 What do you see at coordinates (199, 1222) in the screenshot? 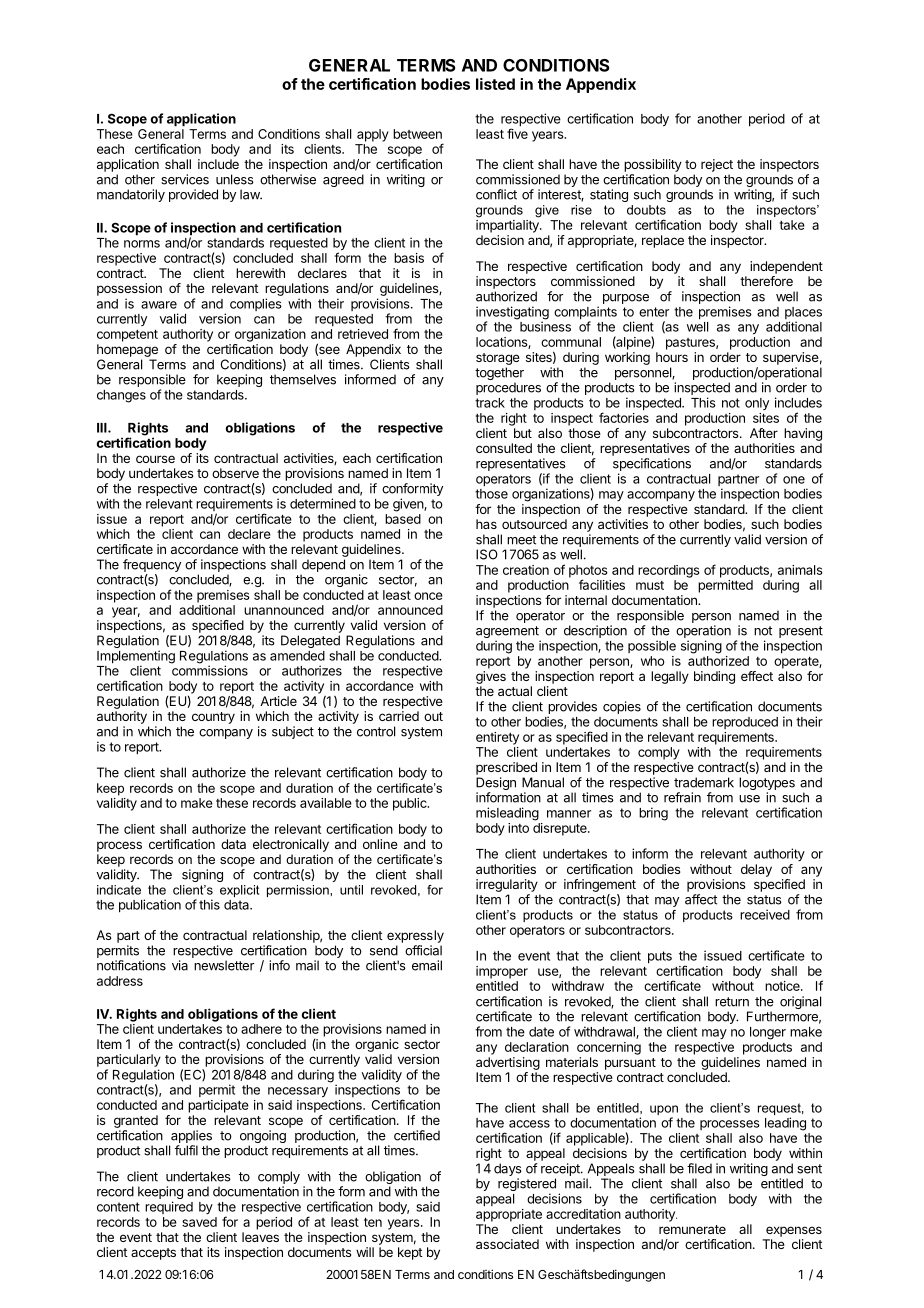
I see `saved` at bounding box center [199, 1222].
